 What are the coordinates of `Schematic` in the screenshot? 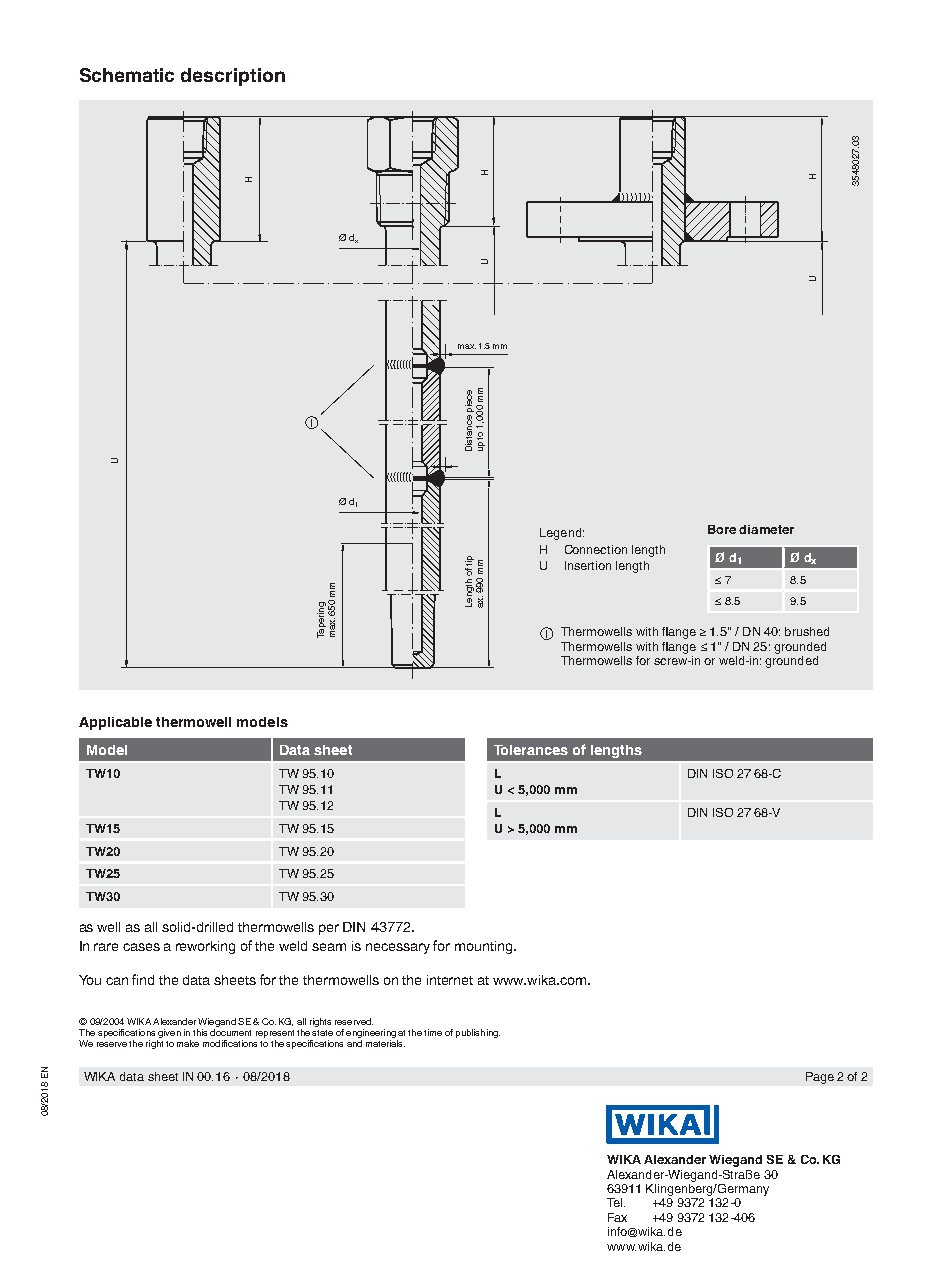 It's located at (127, 75).
